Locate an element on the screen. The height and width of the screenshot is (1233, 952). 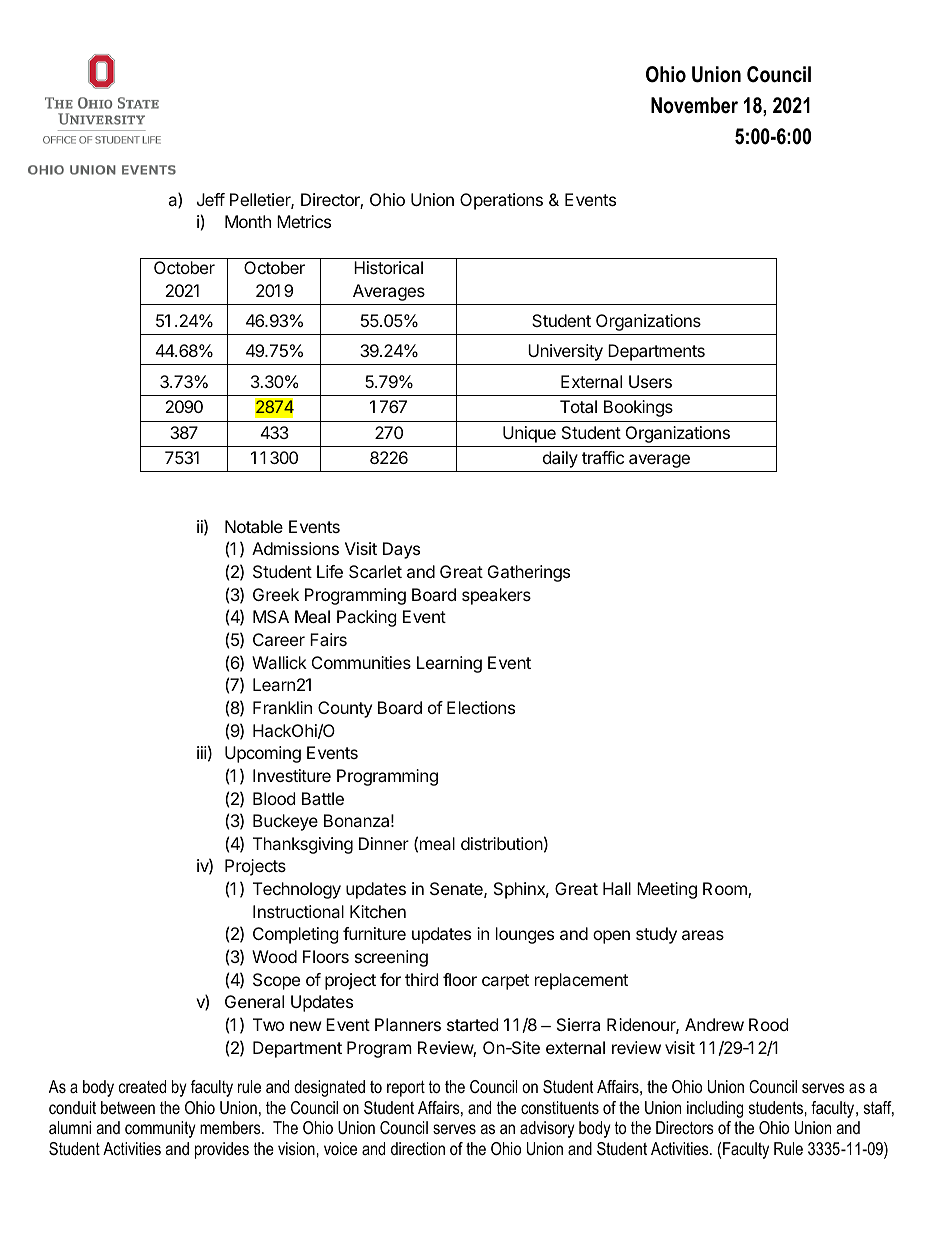
Jeff is located at coordinates (211, 199).
